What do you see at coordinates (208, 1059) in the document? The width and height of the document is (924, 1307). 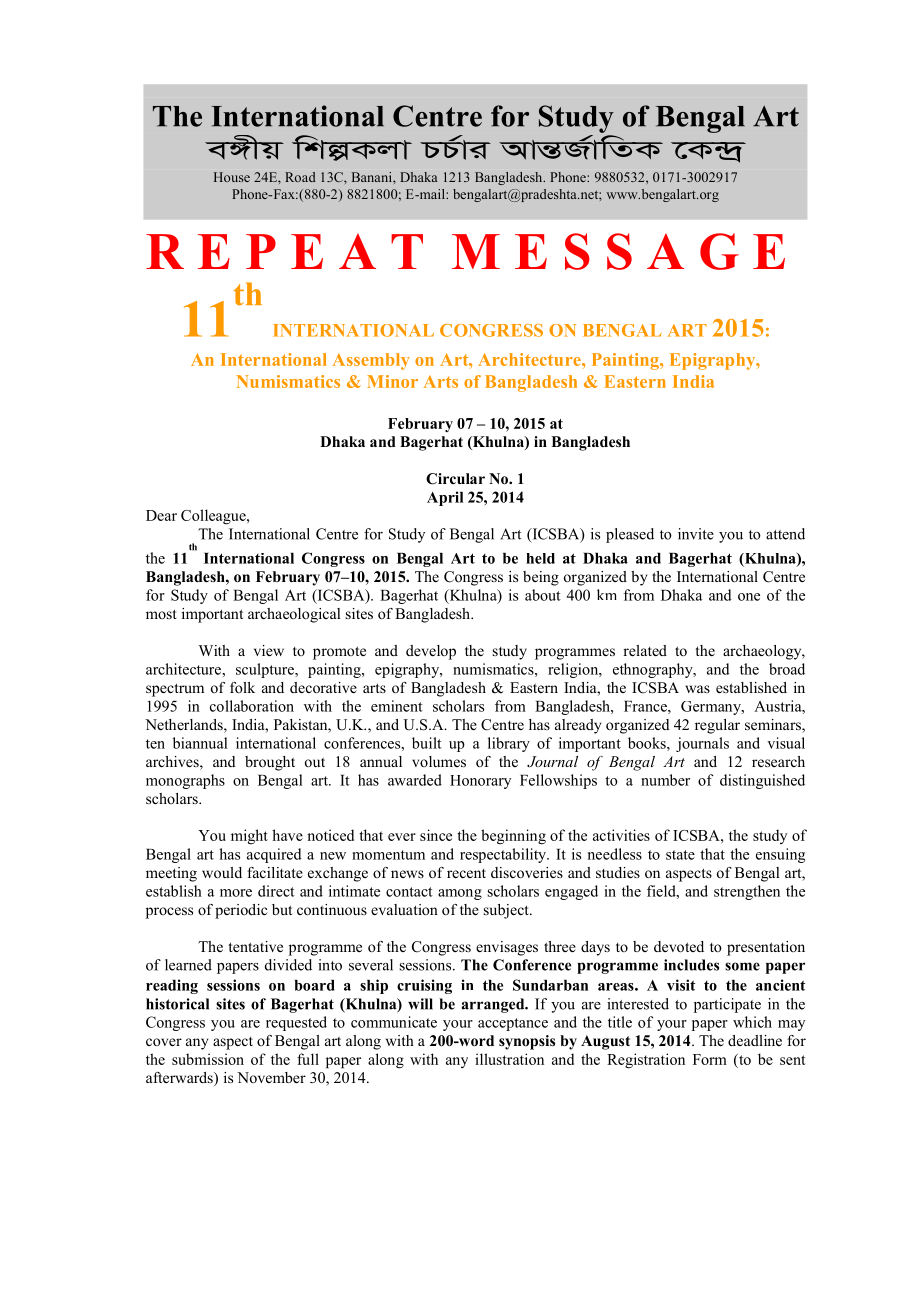 I see `submission` at bounding box center [208, 1059].
